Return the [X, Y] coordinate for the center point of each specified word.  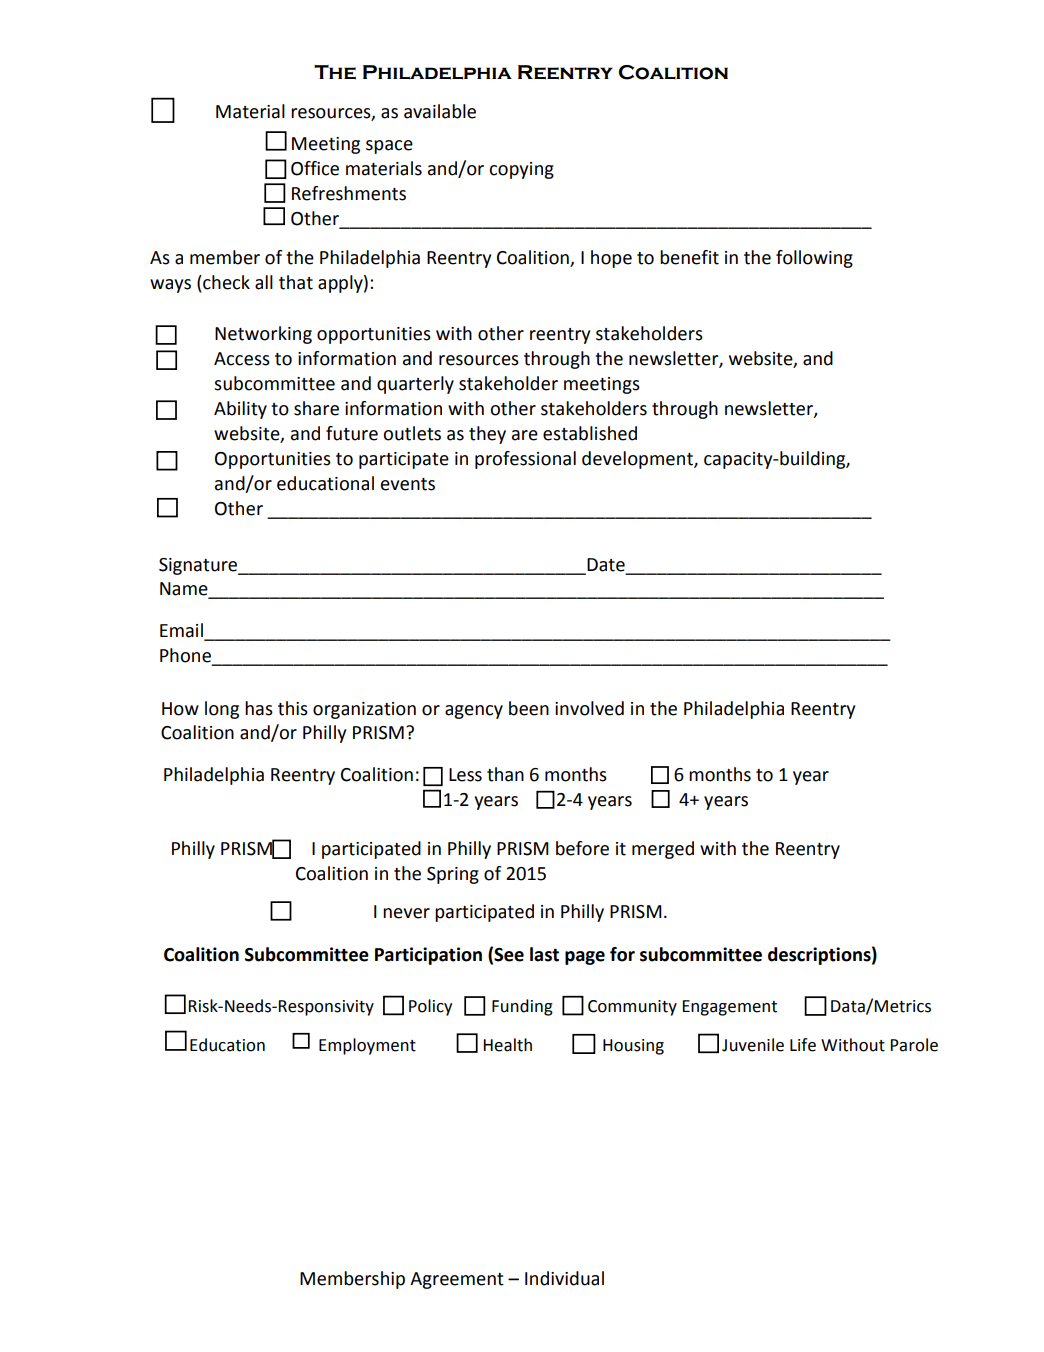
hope [611, 259]
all [264, 282]
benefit [689, 257]
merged [663, 850]
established [590, 433]
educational [325, 483]
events [408, 484]
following [814, 259]
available [440, 111]
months [576, 774]
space [389, 147]
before [582, 848]
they [487, 435]
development [638, 460]
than [505, 774]
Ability [240, 410]
